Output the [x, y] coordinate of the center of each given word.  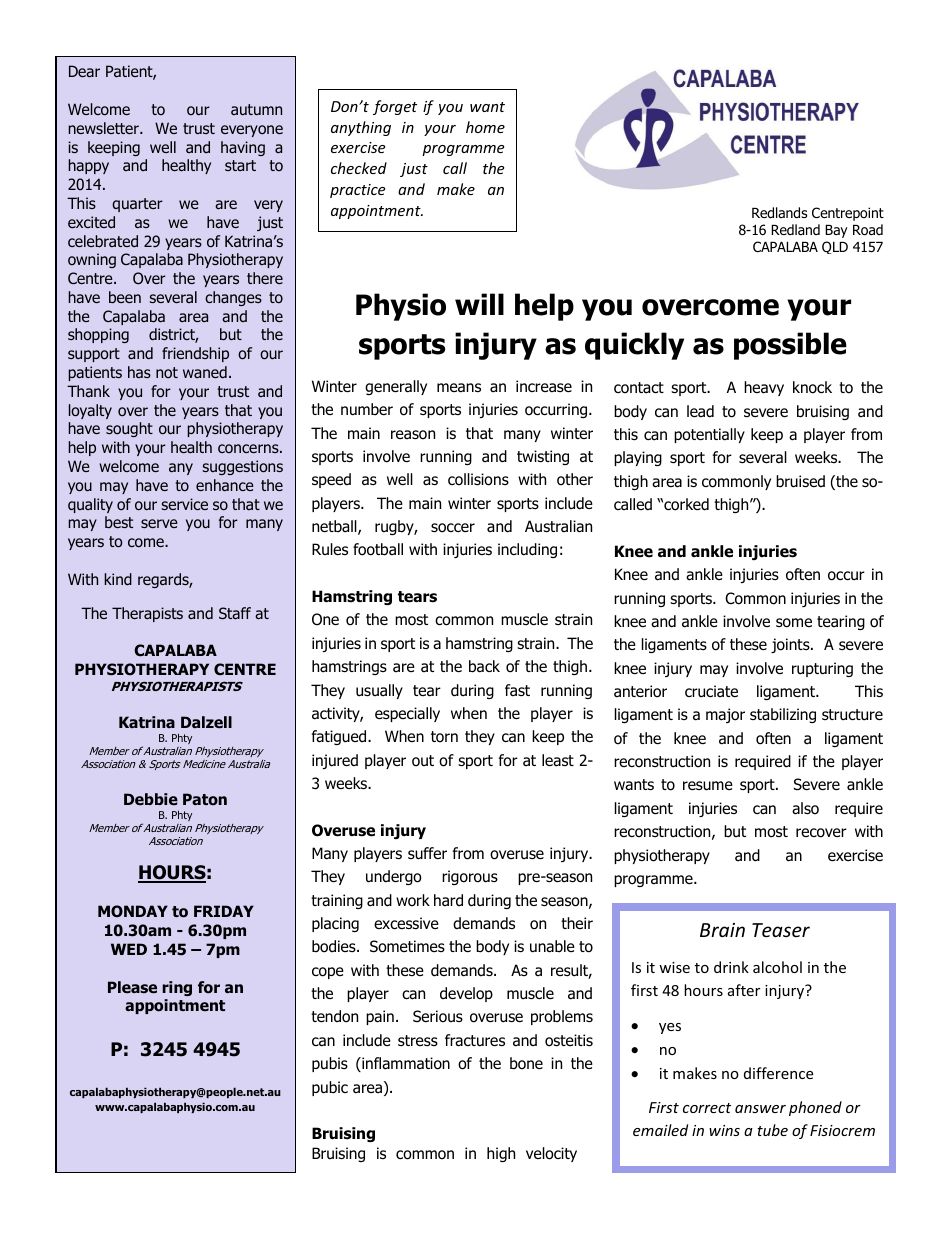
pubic [330, 1088]
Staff [235, 613]
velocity [551, 1154]
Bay [836, 231]
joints [791, 645]
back [484, 666]
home [485, 127]
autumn [256, 109]
